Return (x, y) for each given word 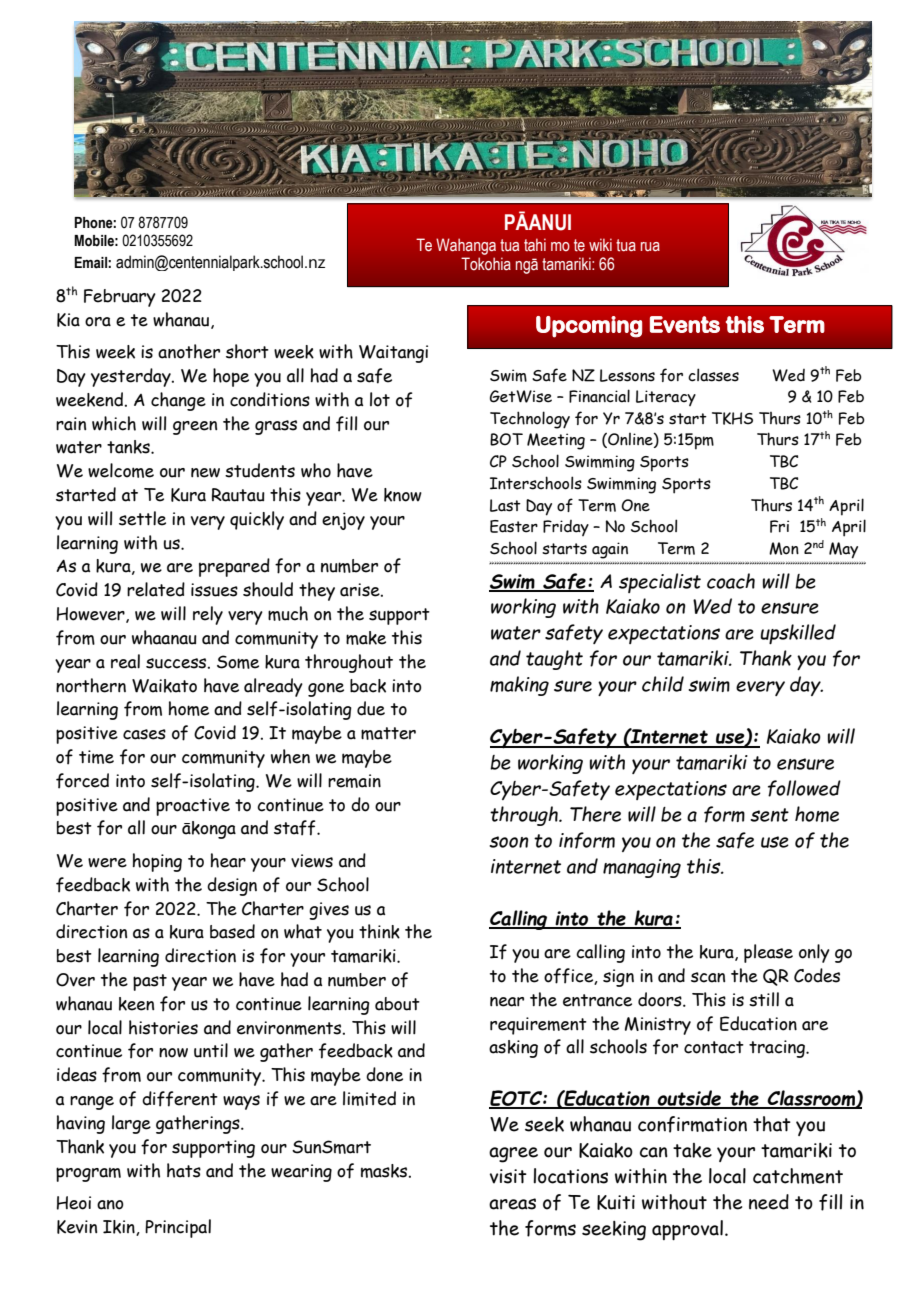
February (120, 298)
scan (708, 977)
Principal (178, 1228)
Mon (784, 548)
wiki (600, 244)
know (403, 495)
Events (685, 324)
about (397, 1004)
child (663, 684)
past (150, 982)
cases (144, 734)
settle (142, 518)
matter (388, 733)
